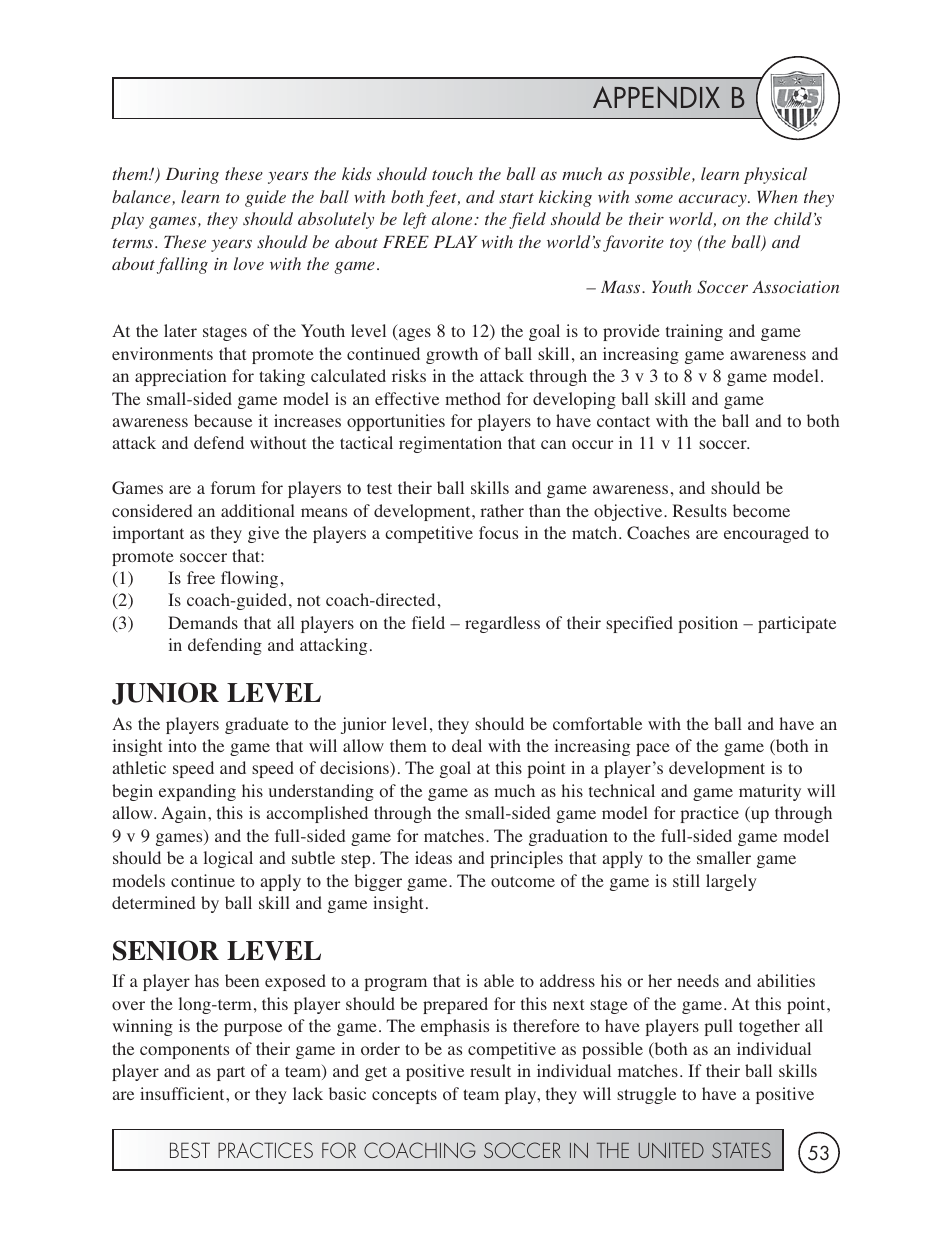  Describe the element at coordinates (467, 745) in the screenshot. I see `deal` at that location.
